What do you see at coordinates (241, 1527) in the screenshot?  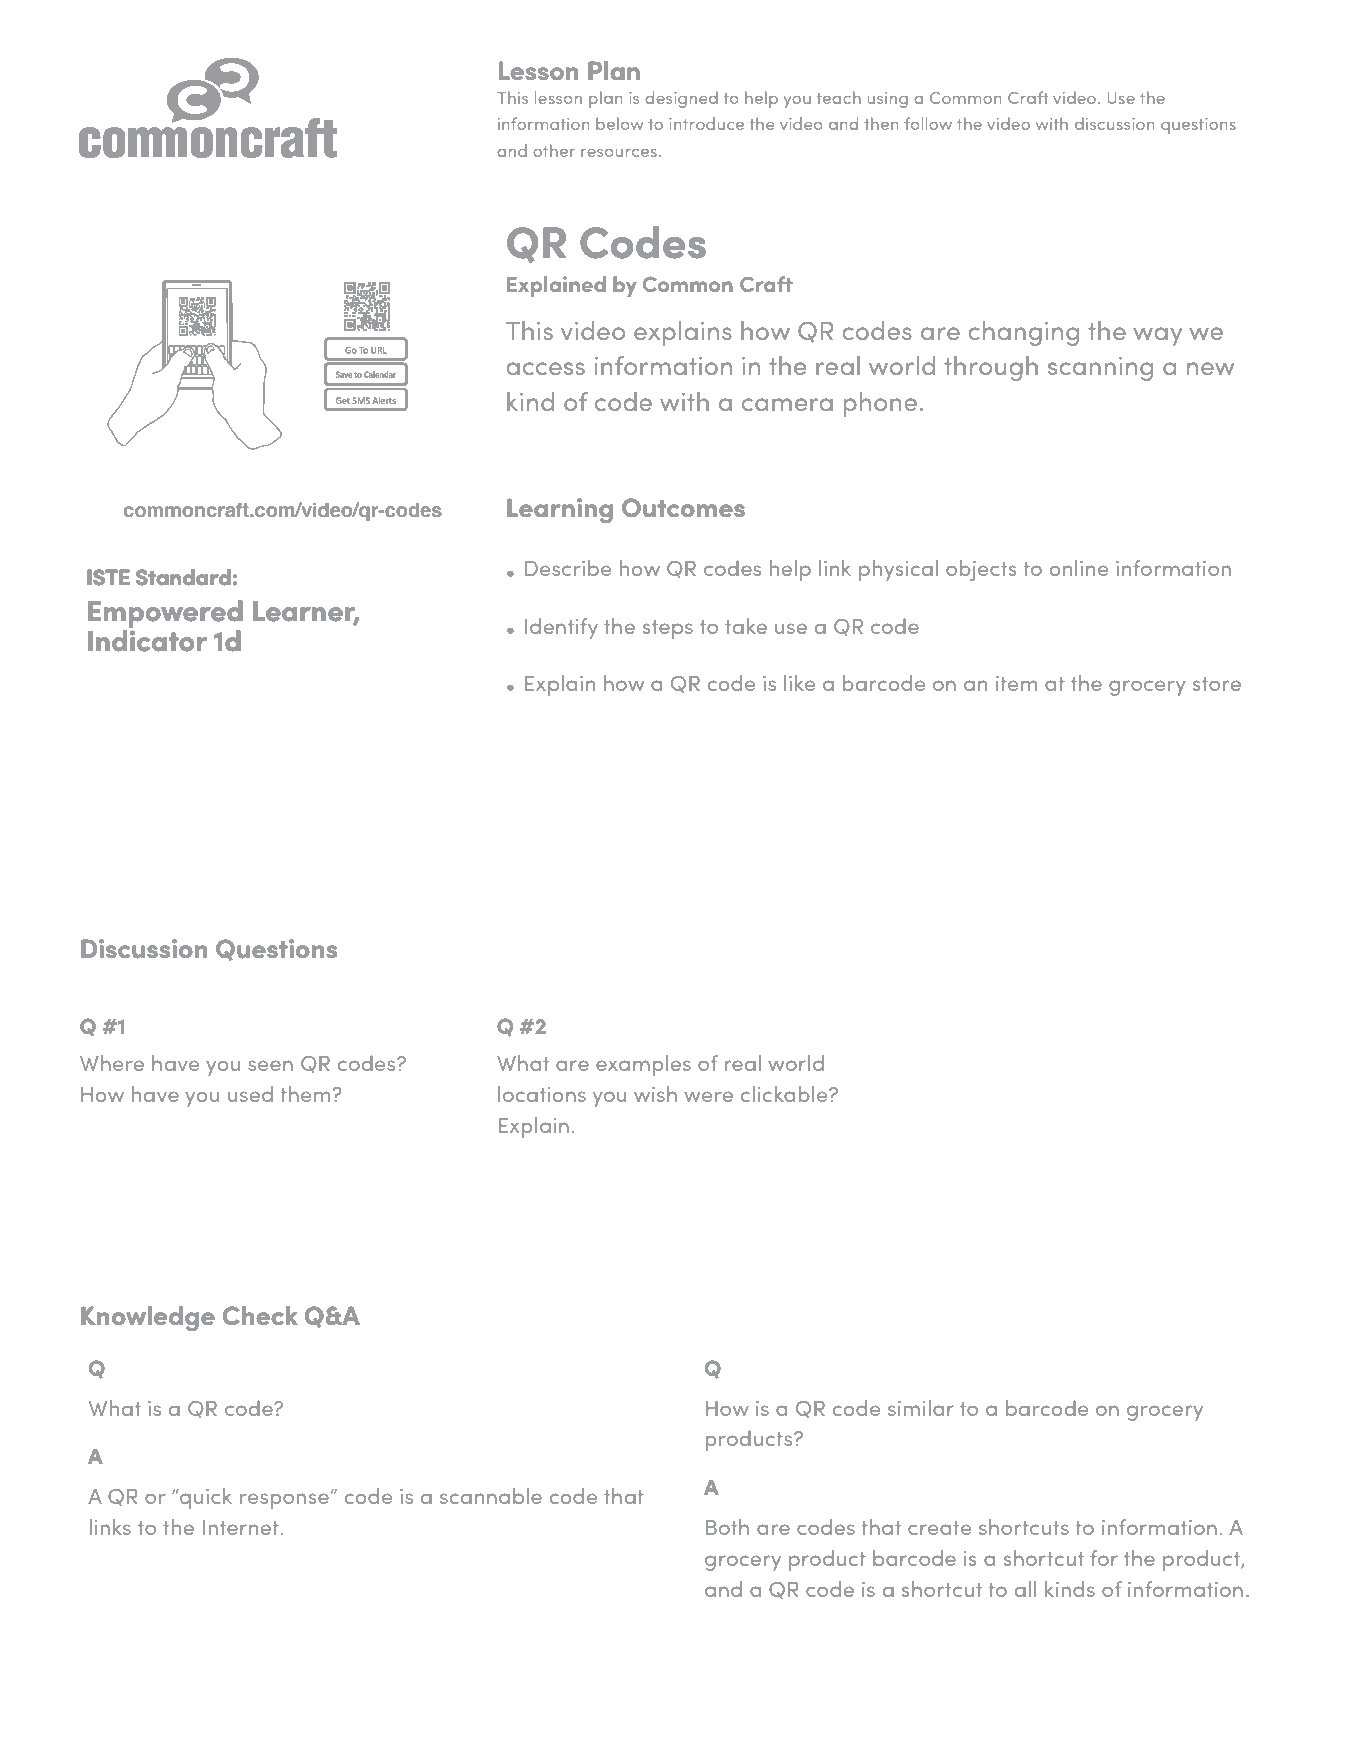 I see `Internet` at bounding box center [241, 1527].
